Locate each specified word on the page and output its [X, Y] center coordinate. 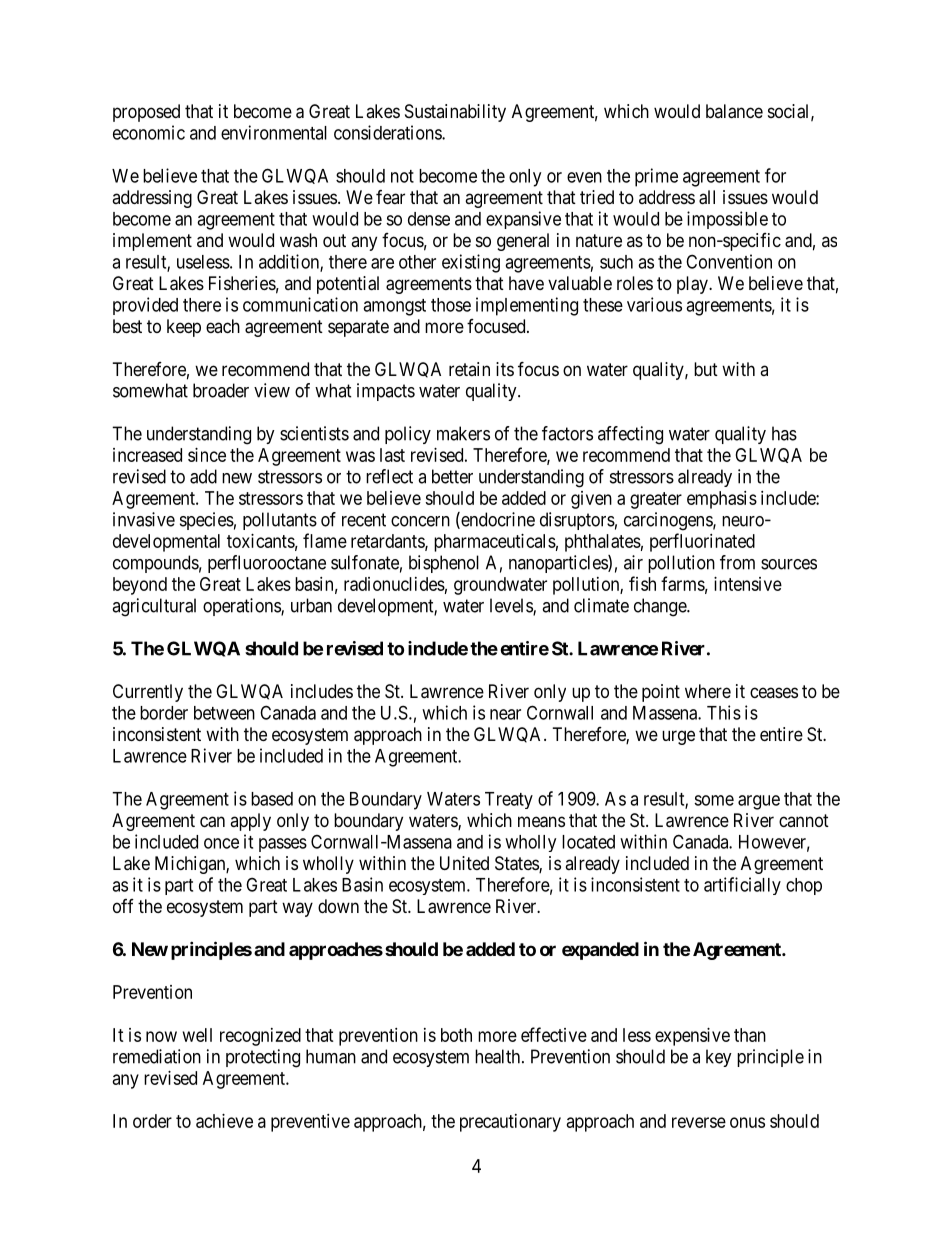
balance [734, 111]
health [499, 1056]
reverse [699, 1122]
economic [149, 132]
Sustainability [455, 113]
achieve [224, 1121]
